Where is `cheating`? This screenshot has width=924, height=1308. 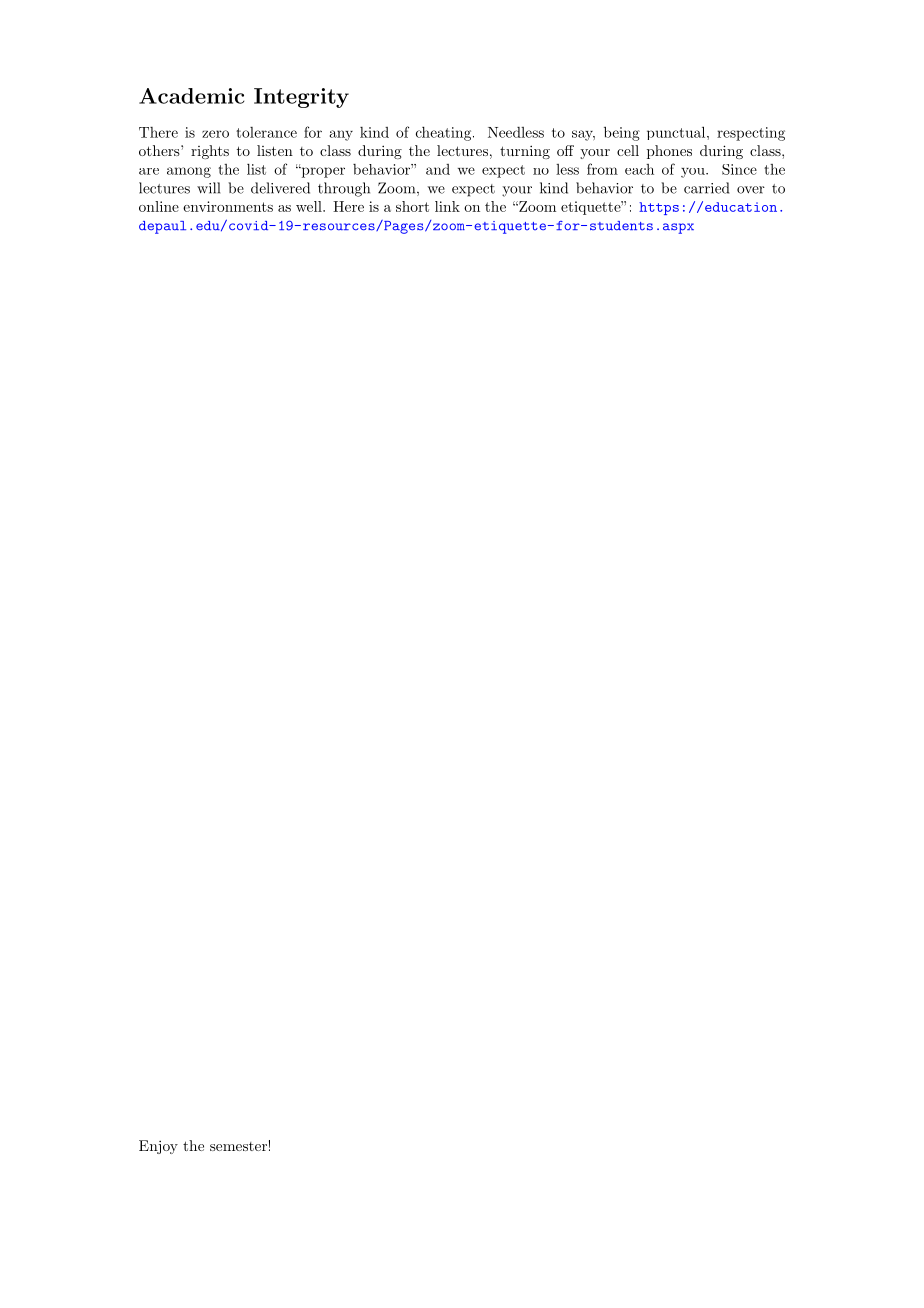 cheating is located at coordinates (443, 134).
